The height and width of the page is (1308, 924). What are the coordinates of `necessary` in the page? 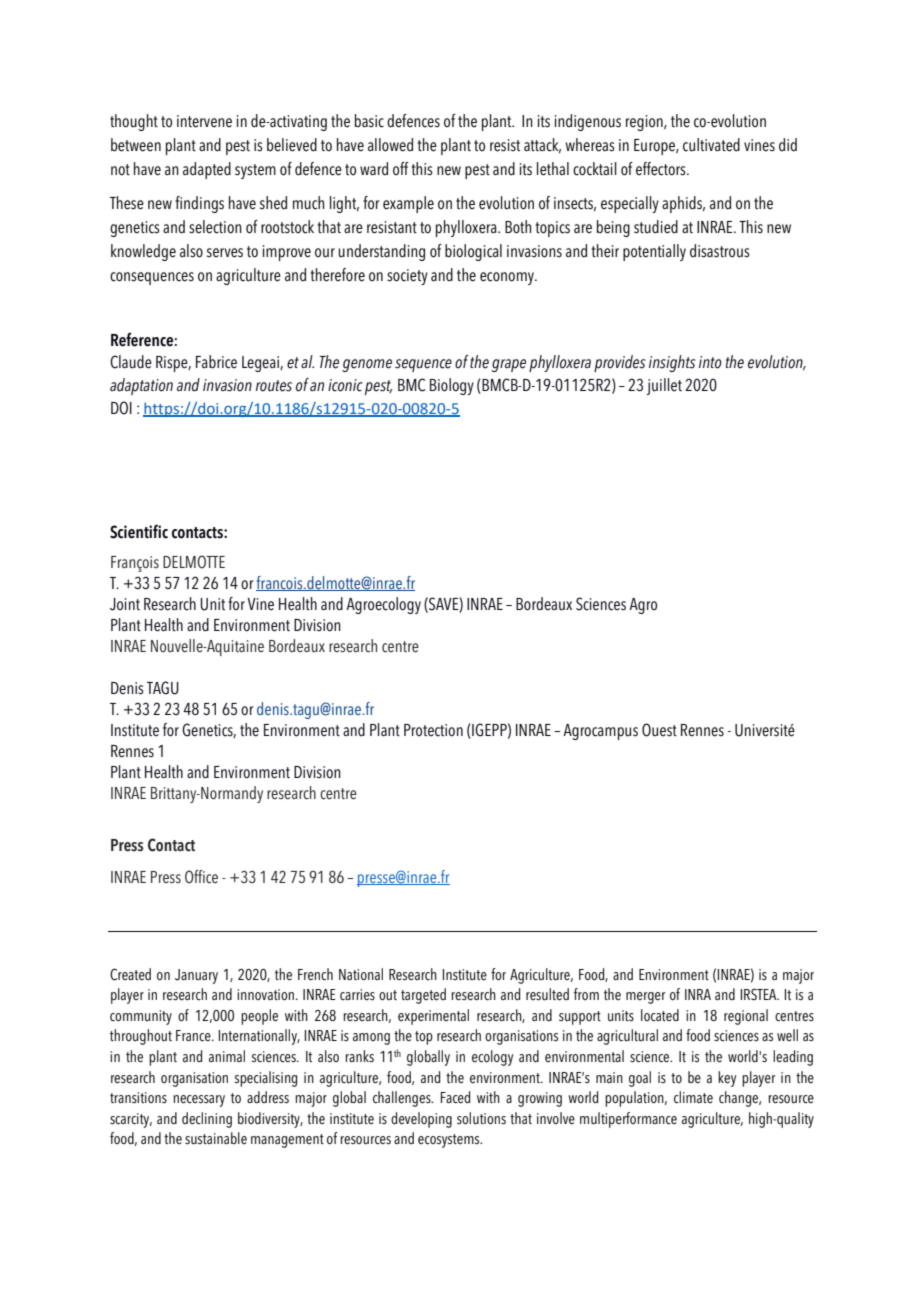 It's located at (199, 1101).
